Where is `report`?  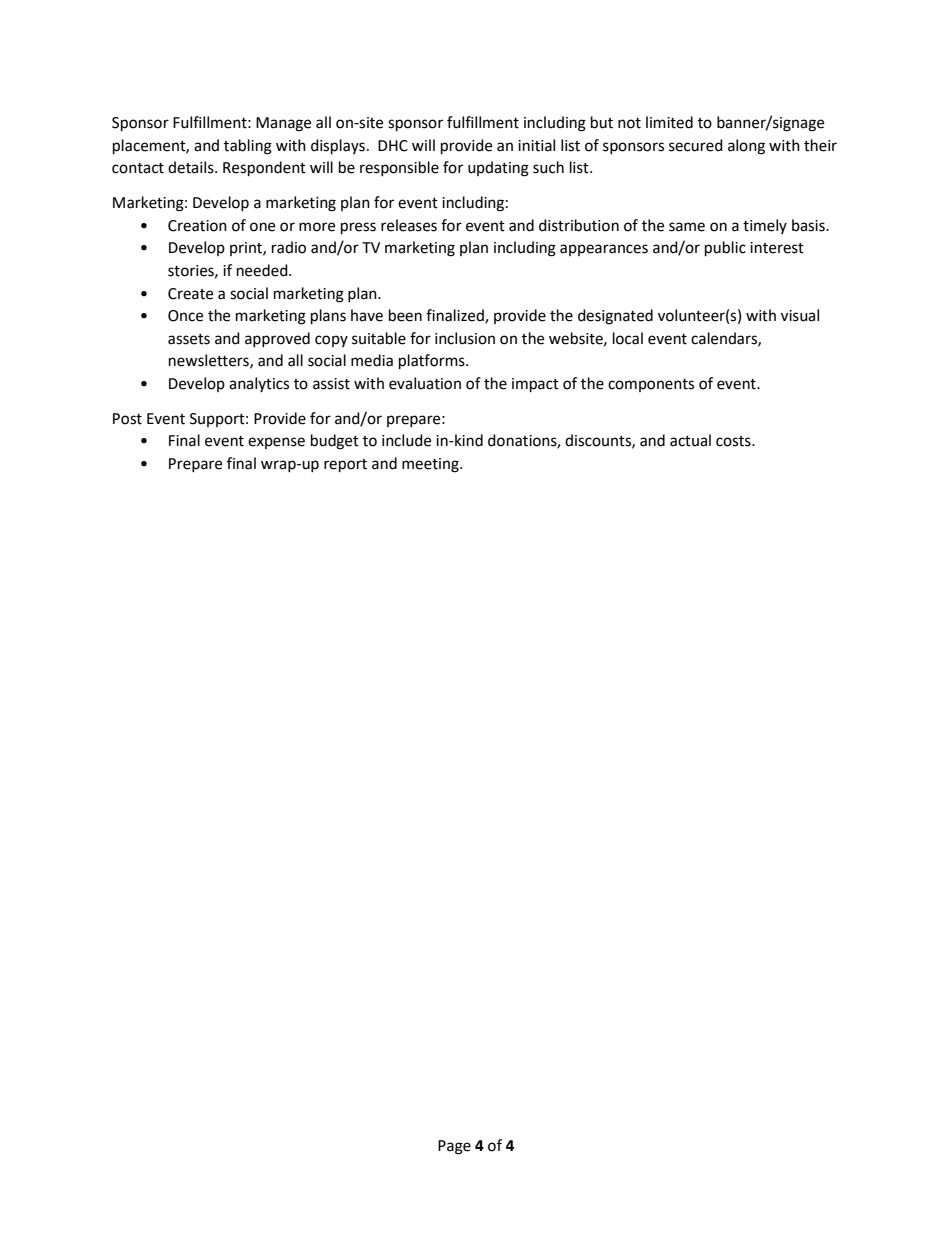 report is located at coordinates (345, 466).
